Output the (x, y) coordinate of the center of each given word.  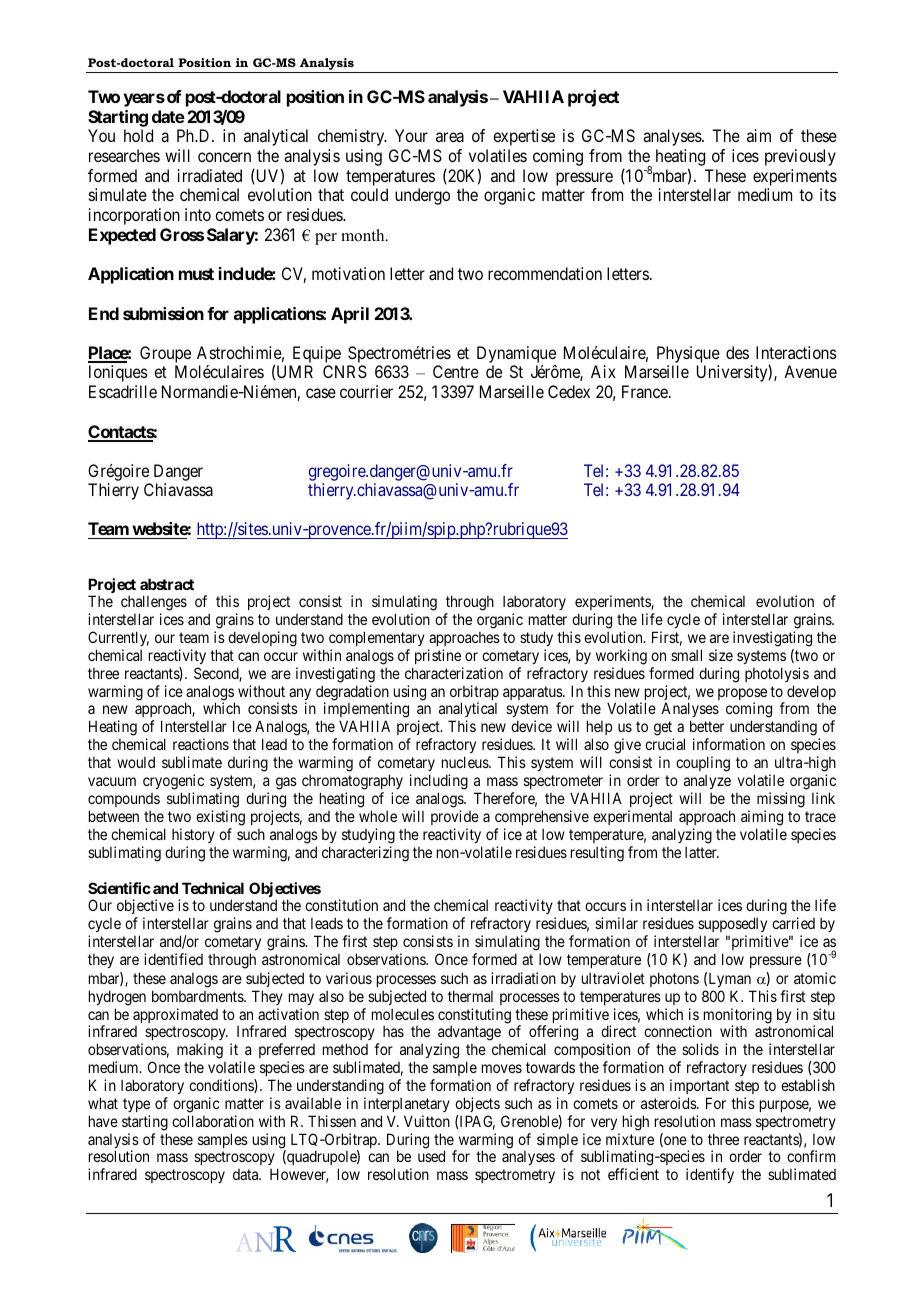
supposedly (732, 924)
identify (710, 1175)
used (431, 1156)
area (450, 137)
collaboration (213, 1121)
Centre (456, 371)
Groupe (165, 354)
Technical (213, 888)
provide (455, 817)
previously (800, 157)
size (721, 655)
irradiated (210, 175)
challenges (154, 604)
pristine (438, 656)
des (737, 352)
